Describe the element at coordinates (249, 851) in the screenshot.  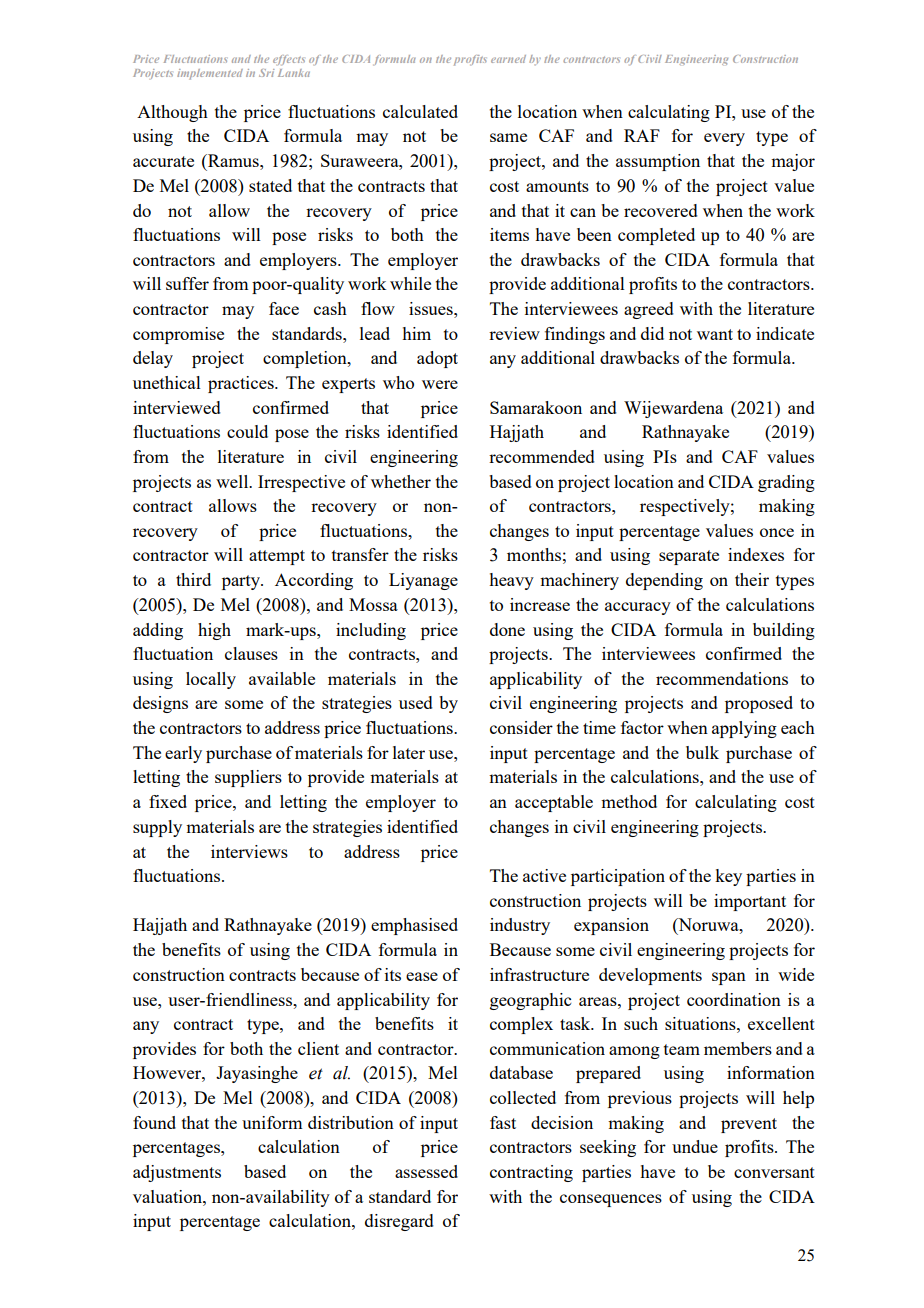
I see `interviews` at that location.
